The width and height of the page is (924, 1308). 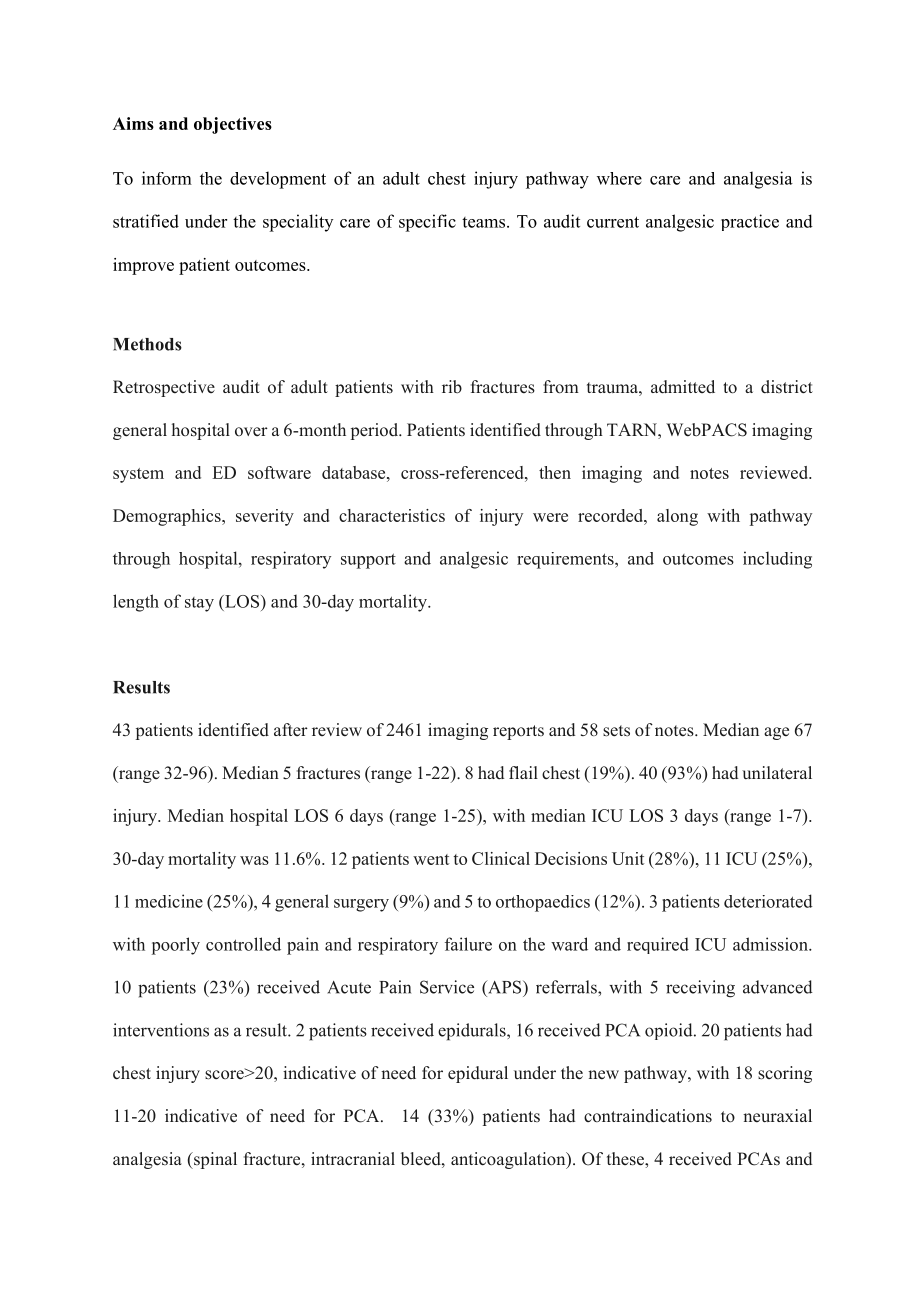 I want to click on objectives, so click(x=233, y=125).
